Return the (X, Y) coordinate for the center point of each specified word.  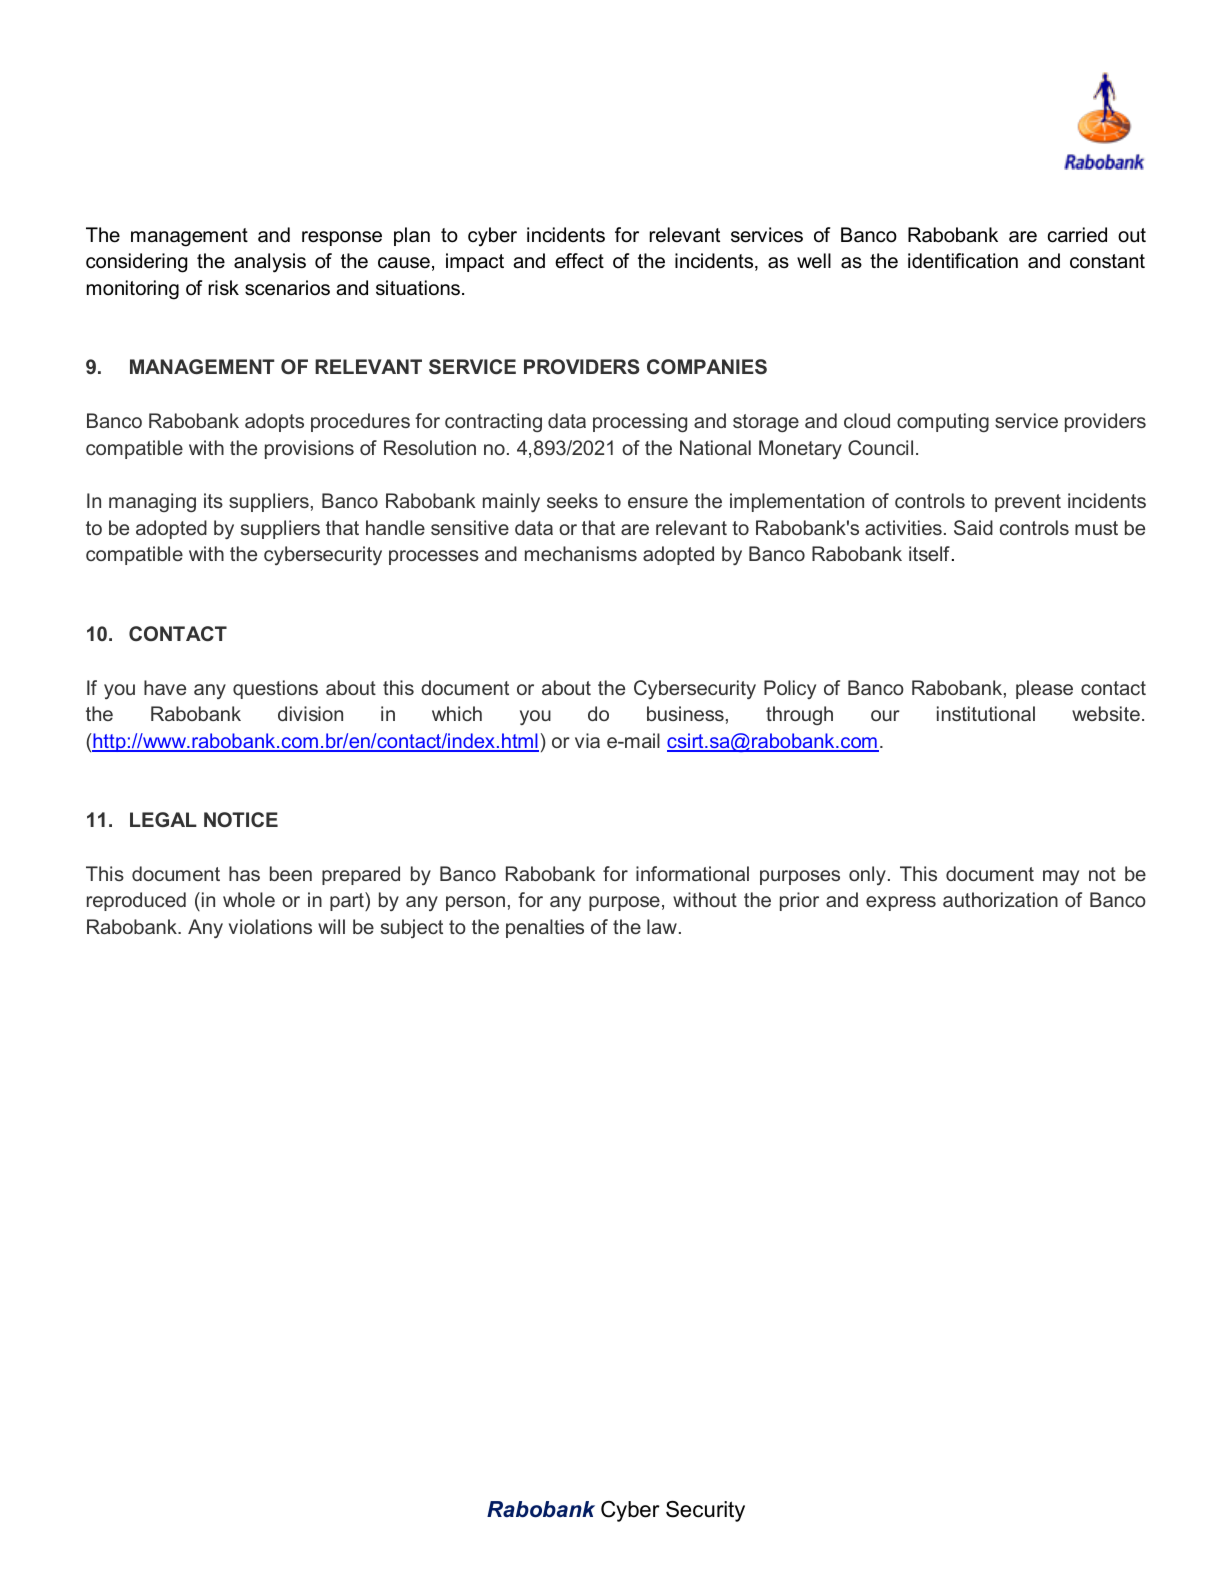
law (662, 926)
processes (434, 557)
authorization (1000, 899)
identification (963, 261)
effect (579, 261)
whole (249, 899)
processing (640, 423)
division (310, 713)
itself (929, 553)
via (587, 740)
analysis (270, 263)
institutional (986, 713)
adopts (274, 422)
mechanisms (581, 553)
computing (943, 422)
